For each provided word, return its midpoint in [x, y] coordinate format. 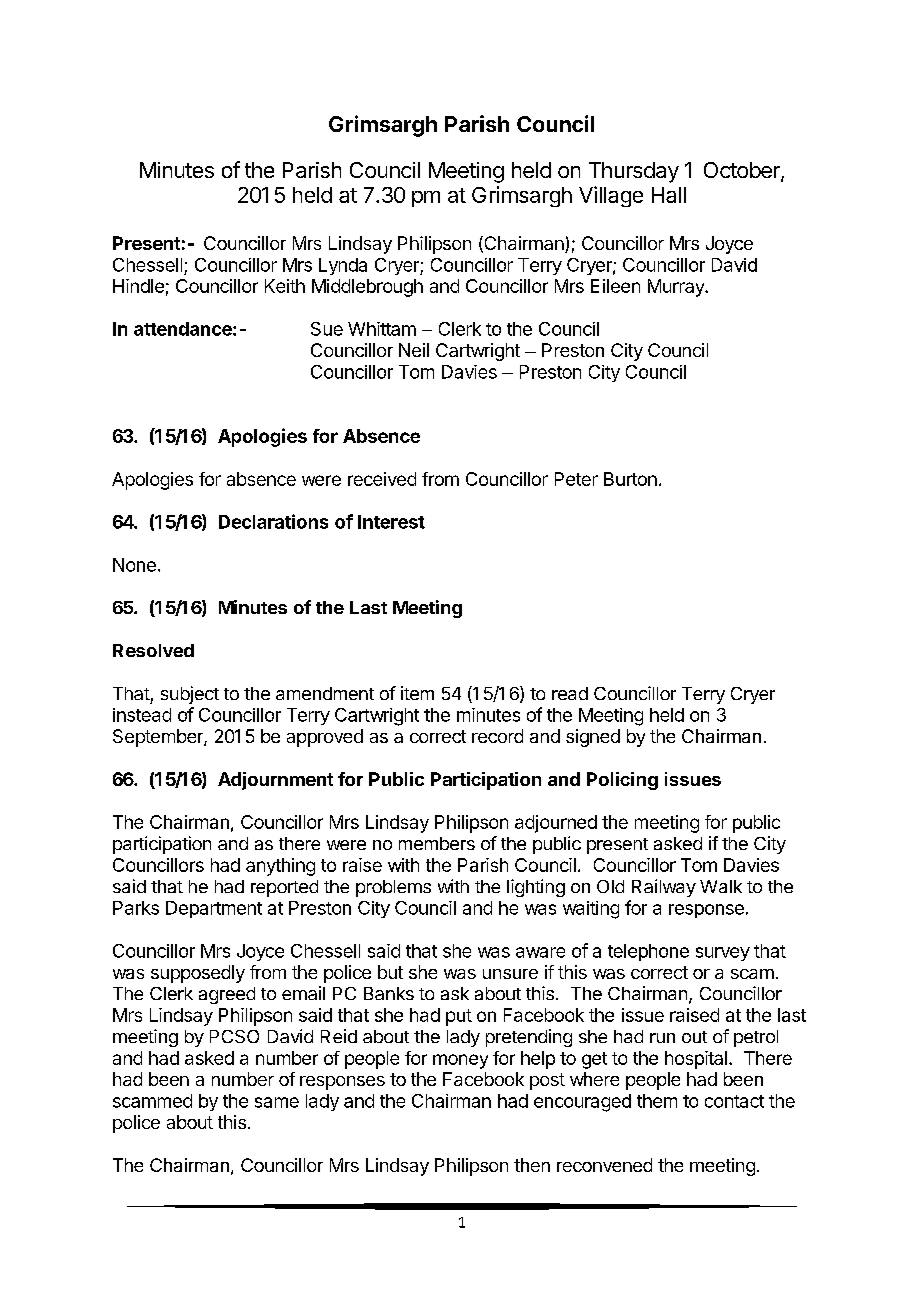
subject [190, 695]
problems [393, 888]
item [417, 693]
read [570, 693]
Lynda [343, 266]
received [382, 479]
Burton [630, 479]
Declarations [273, 521]
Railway [664, 888]
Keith [285, 286]
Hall [669, 195]
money [460, 1061]
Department [214, 909]
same [277, 1102]
